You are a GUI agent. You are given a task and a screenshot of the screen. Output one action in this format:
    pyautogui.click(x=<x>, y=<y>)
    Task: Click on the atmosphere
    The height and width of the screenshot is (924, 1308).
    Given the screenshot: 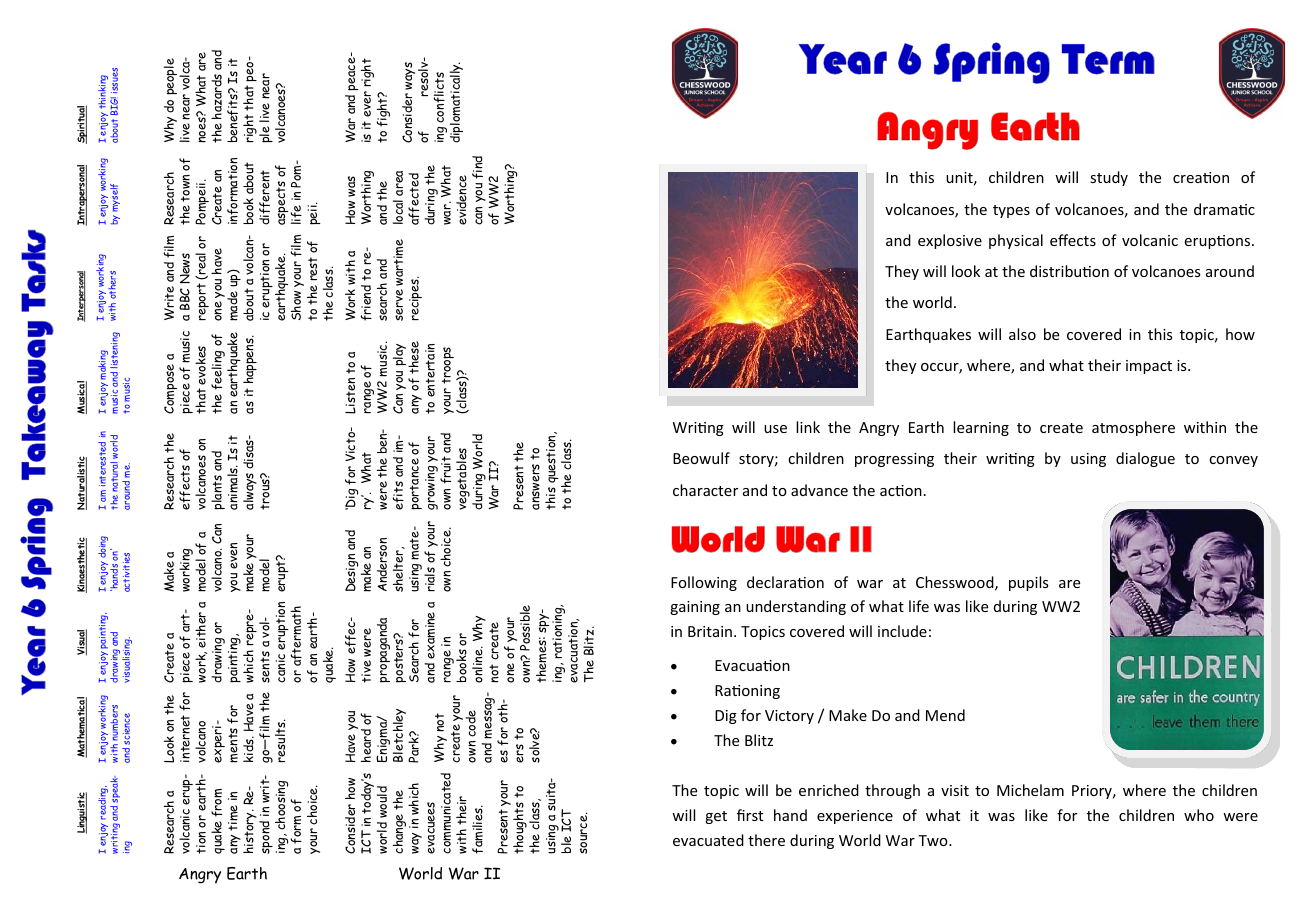 What is the action you would take?
    pyautogui.click(x=1133, y=428)
